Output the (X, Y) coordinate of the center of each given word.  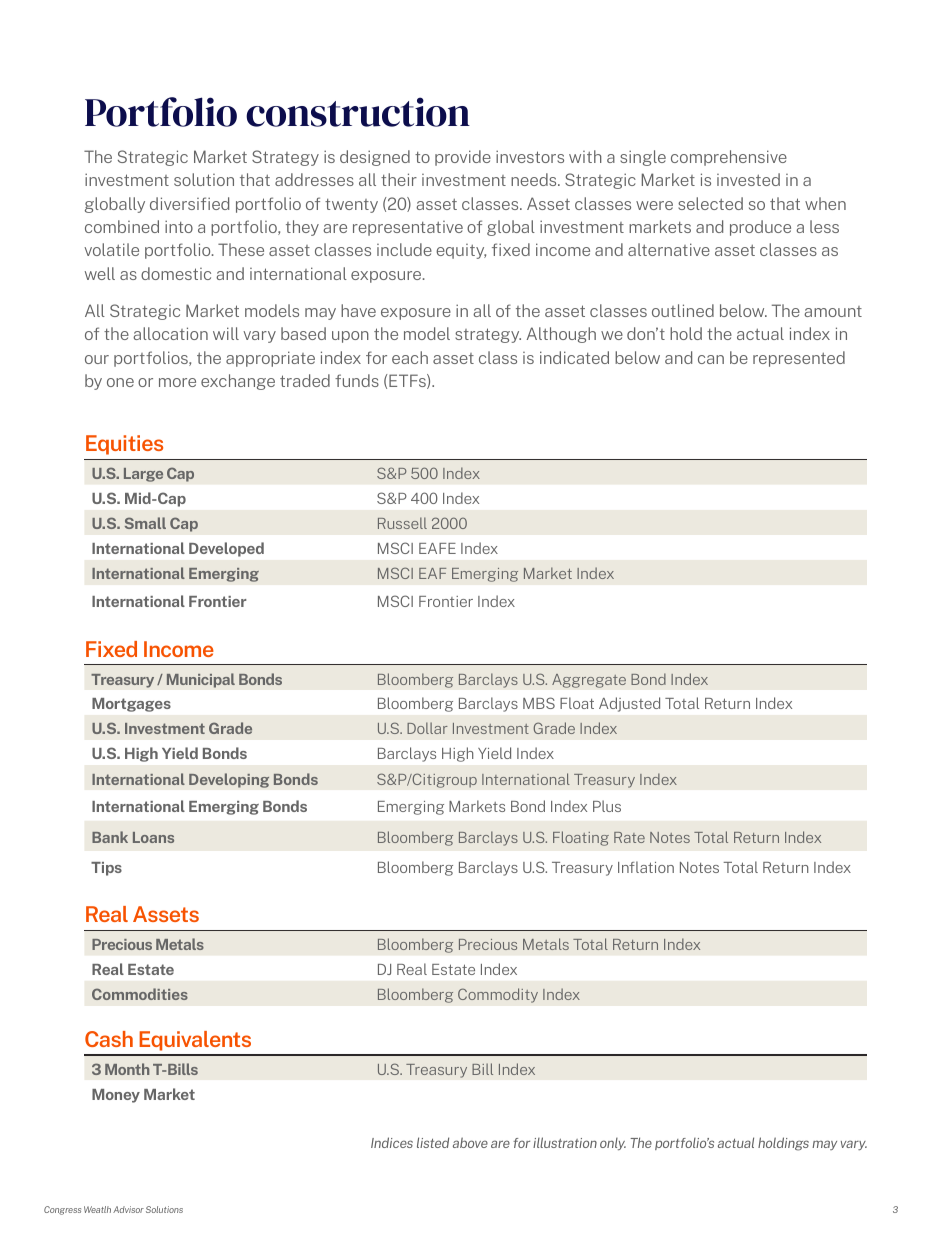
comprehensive (729, 158)
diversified (189, 203)
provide (463, 158)
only (613, 1144)
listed (433, 1142)
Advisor (128, 1209)
